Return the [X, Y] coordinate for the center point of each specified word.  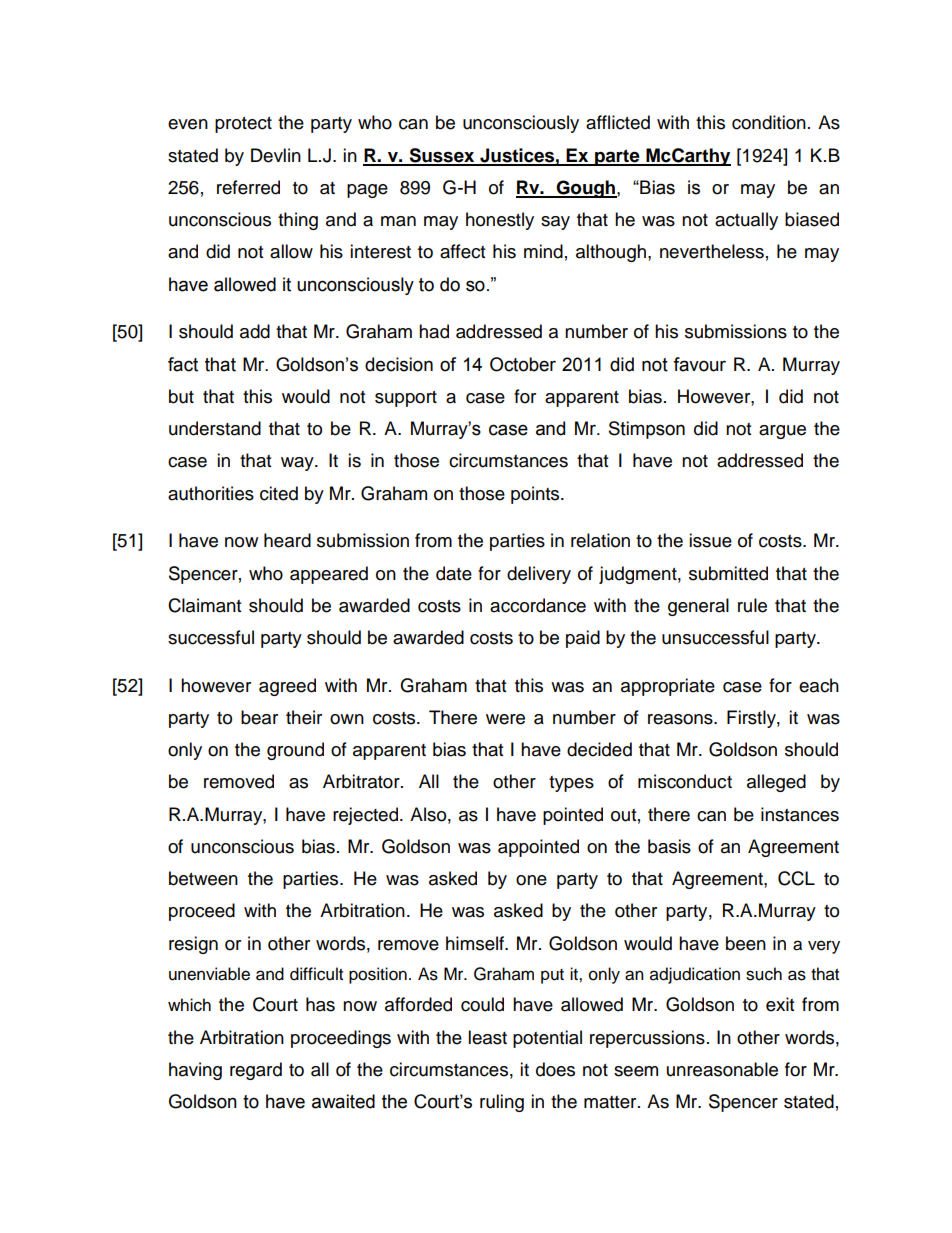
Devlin [276, 155]
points [536, 495]
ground [295, 751]
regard [256, 1071]
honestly [500, 221]
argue [782, 432]
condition [769, 122]
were [505, 719]
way [298, 464]
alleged [776, 783]
